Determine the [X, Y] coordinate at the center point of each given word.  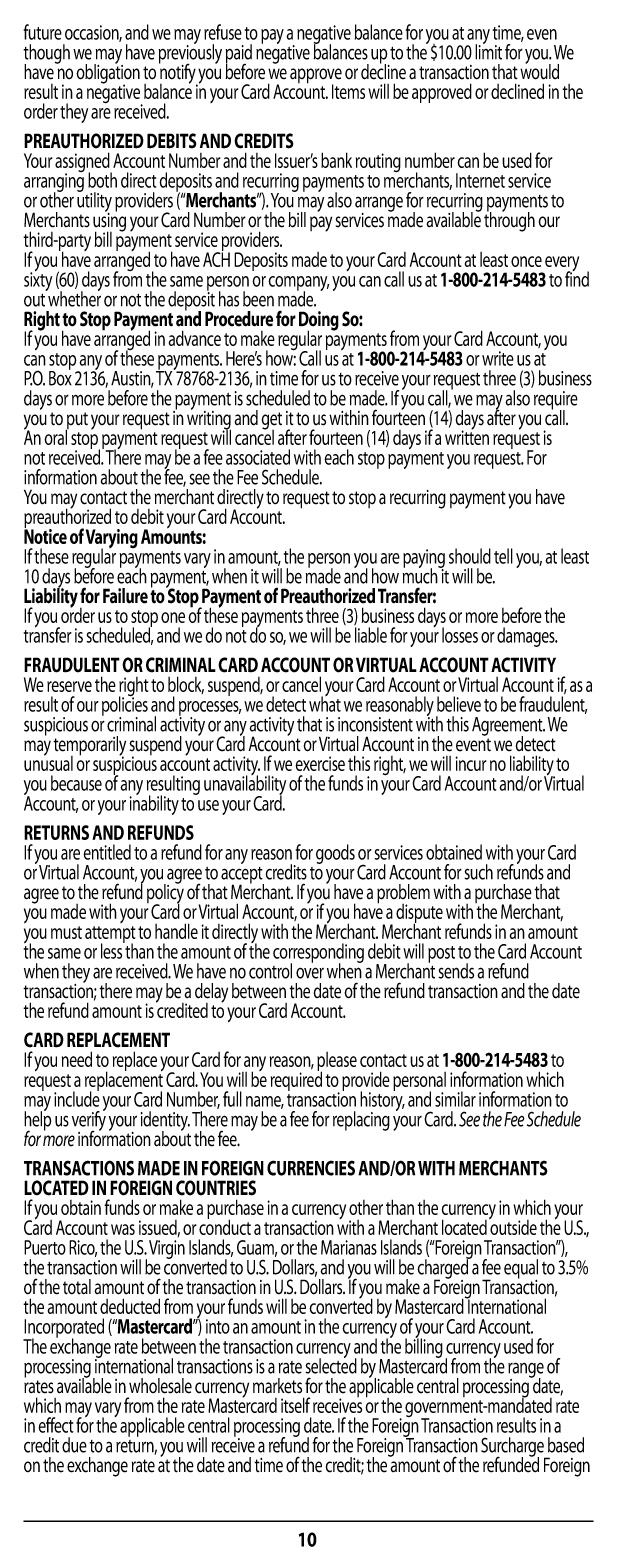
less [112, 950]
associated [258, 457]
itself [295, 1405]
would [539, 71]
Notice [45, 535]
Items [348, 91]
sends [456, 971]
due [74, 1445]
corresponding [318, 954]
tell [503, 556]
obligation [108, 74]
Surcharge [513, 1448]
